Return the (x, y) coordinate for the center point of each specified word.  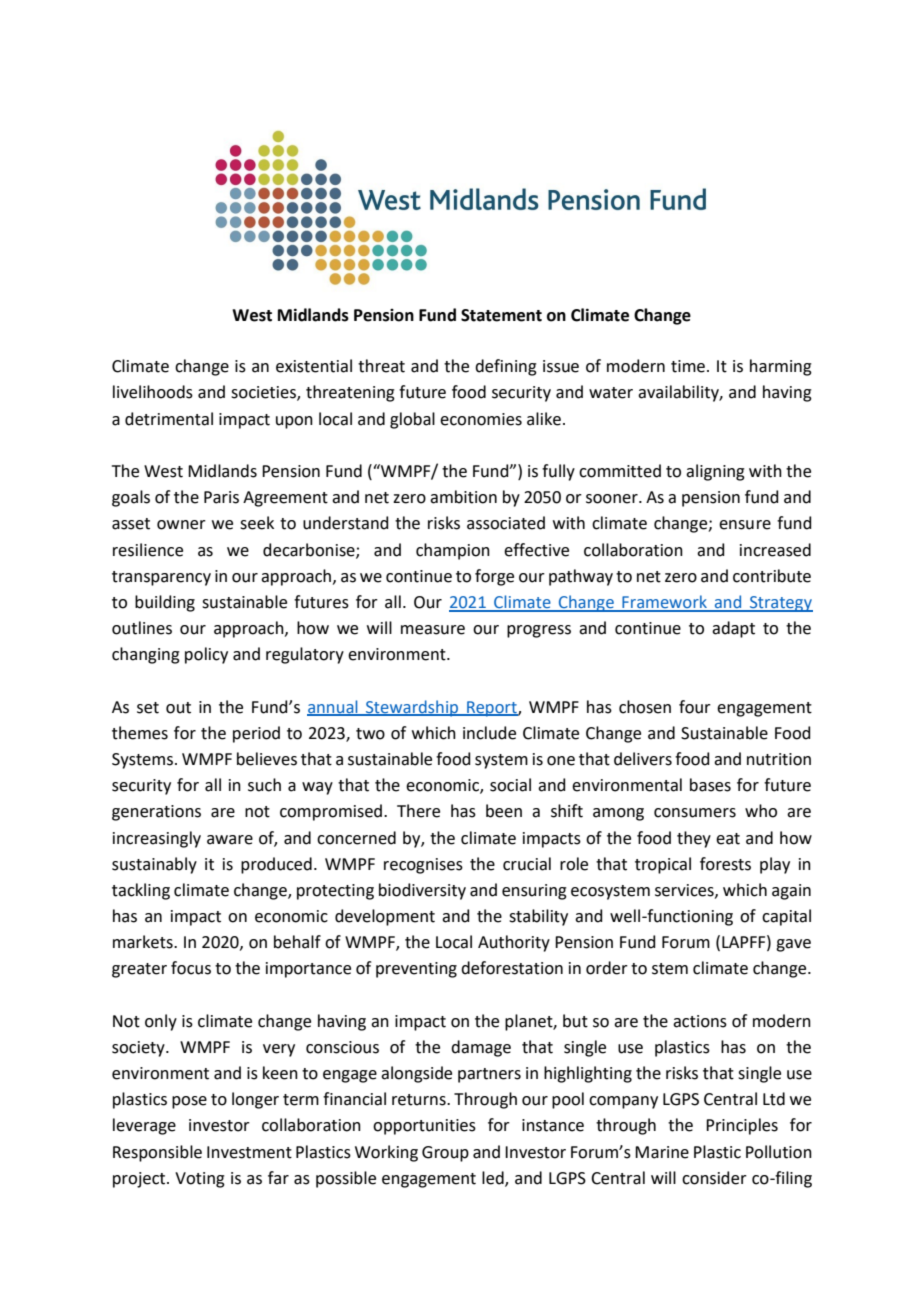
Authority (514, 943)
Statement (501, 315)
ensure (745, 525)
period (256, 734)
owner (181, 525)
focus (191, 968)
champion (453, 551)
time (688, 366)
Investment (249, 1152)
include (489, 733)
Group (445, 1154)
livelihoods (153, 392)
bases (710, 785)
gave (793, 945)
